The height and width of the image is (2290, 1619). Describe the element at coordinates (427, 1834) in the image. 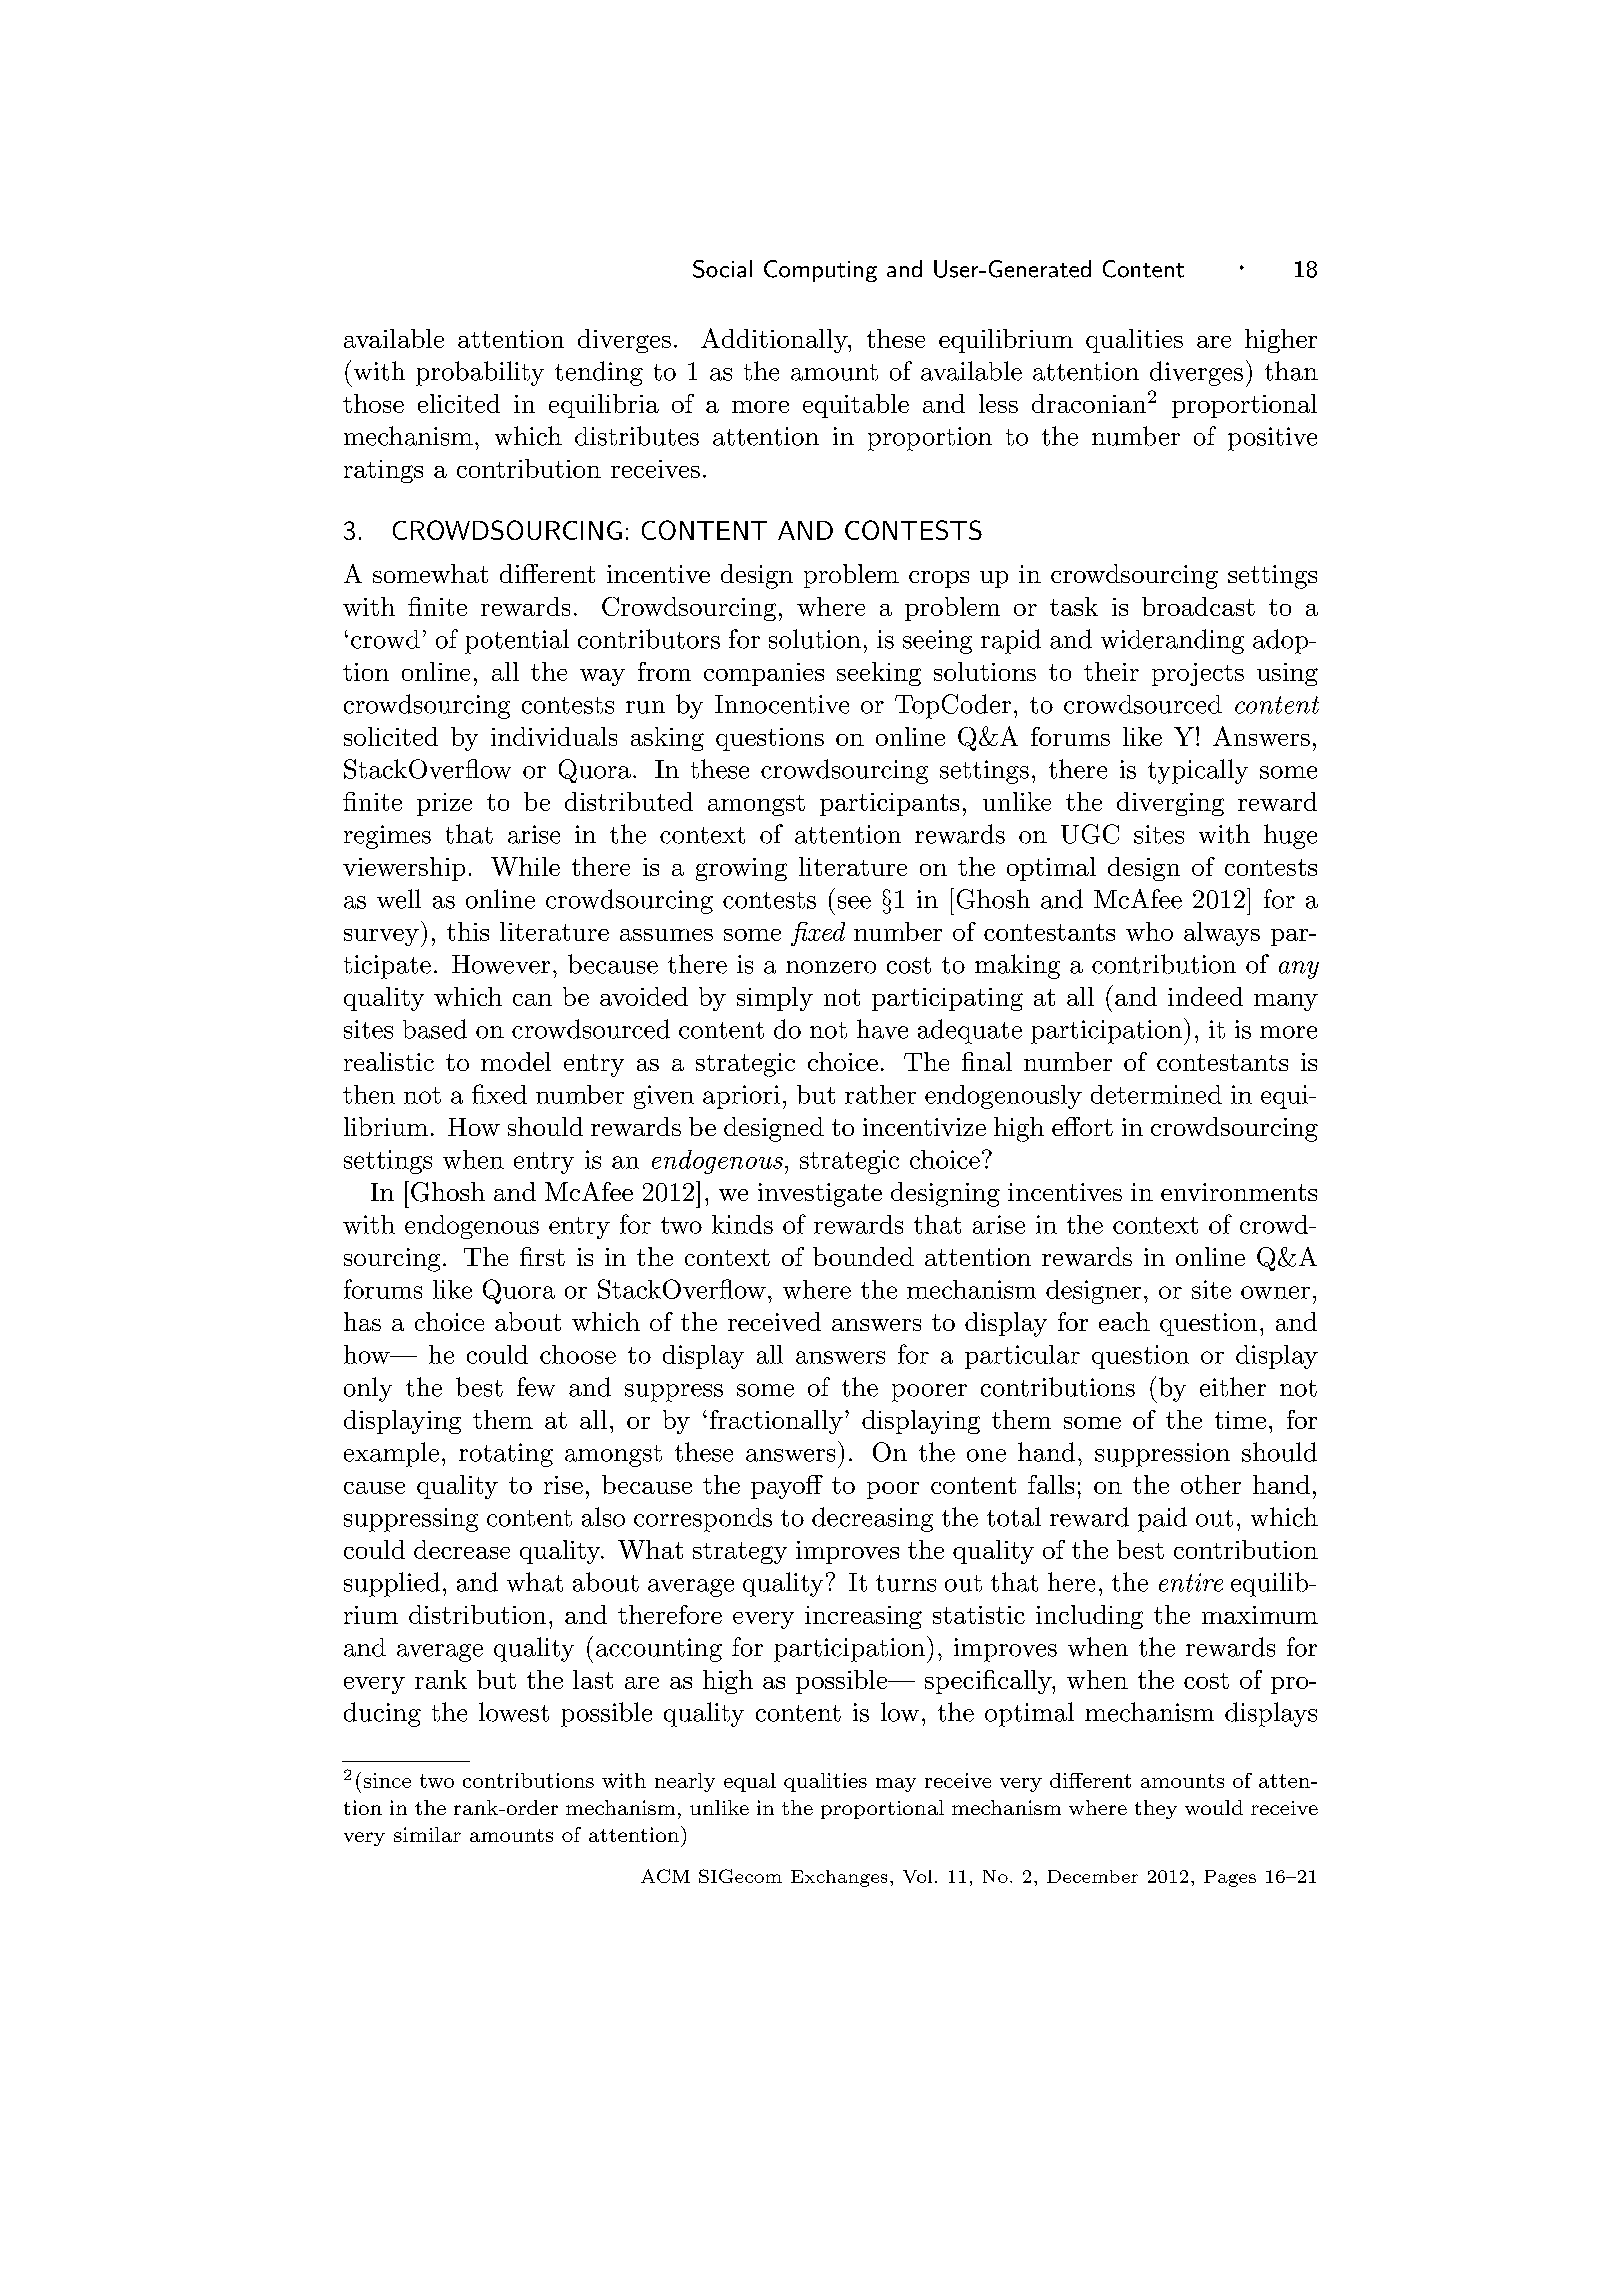

I see `similar` at that location.
